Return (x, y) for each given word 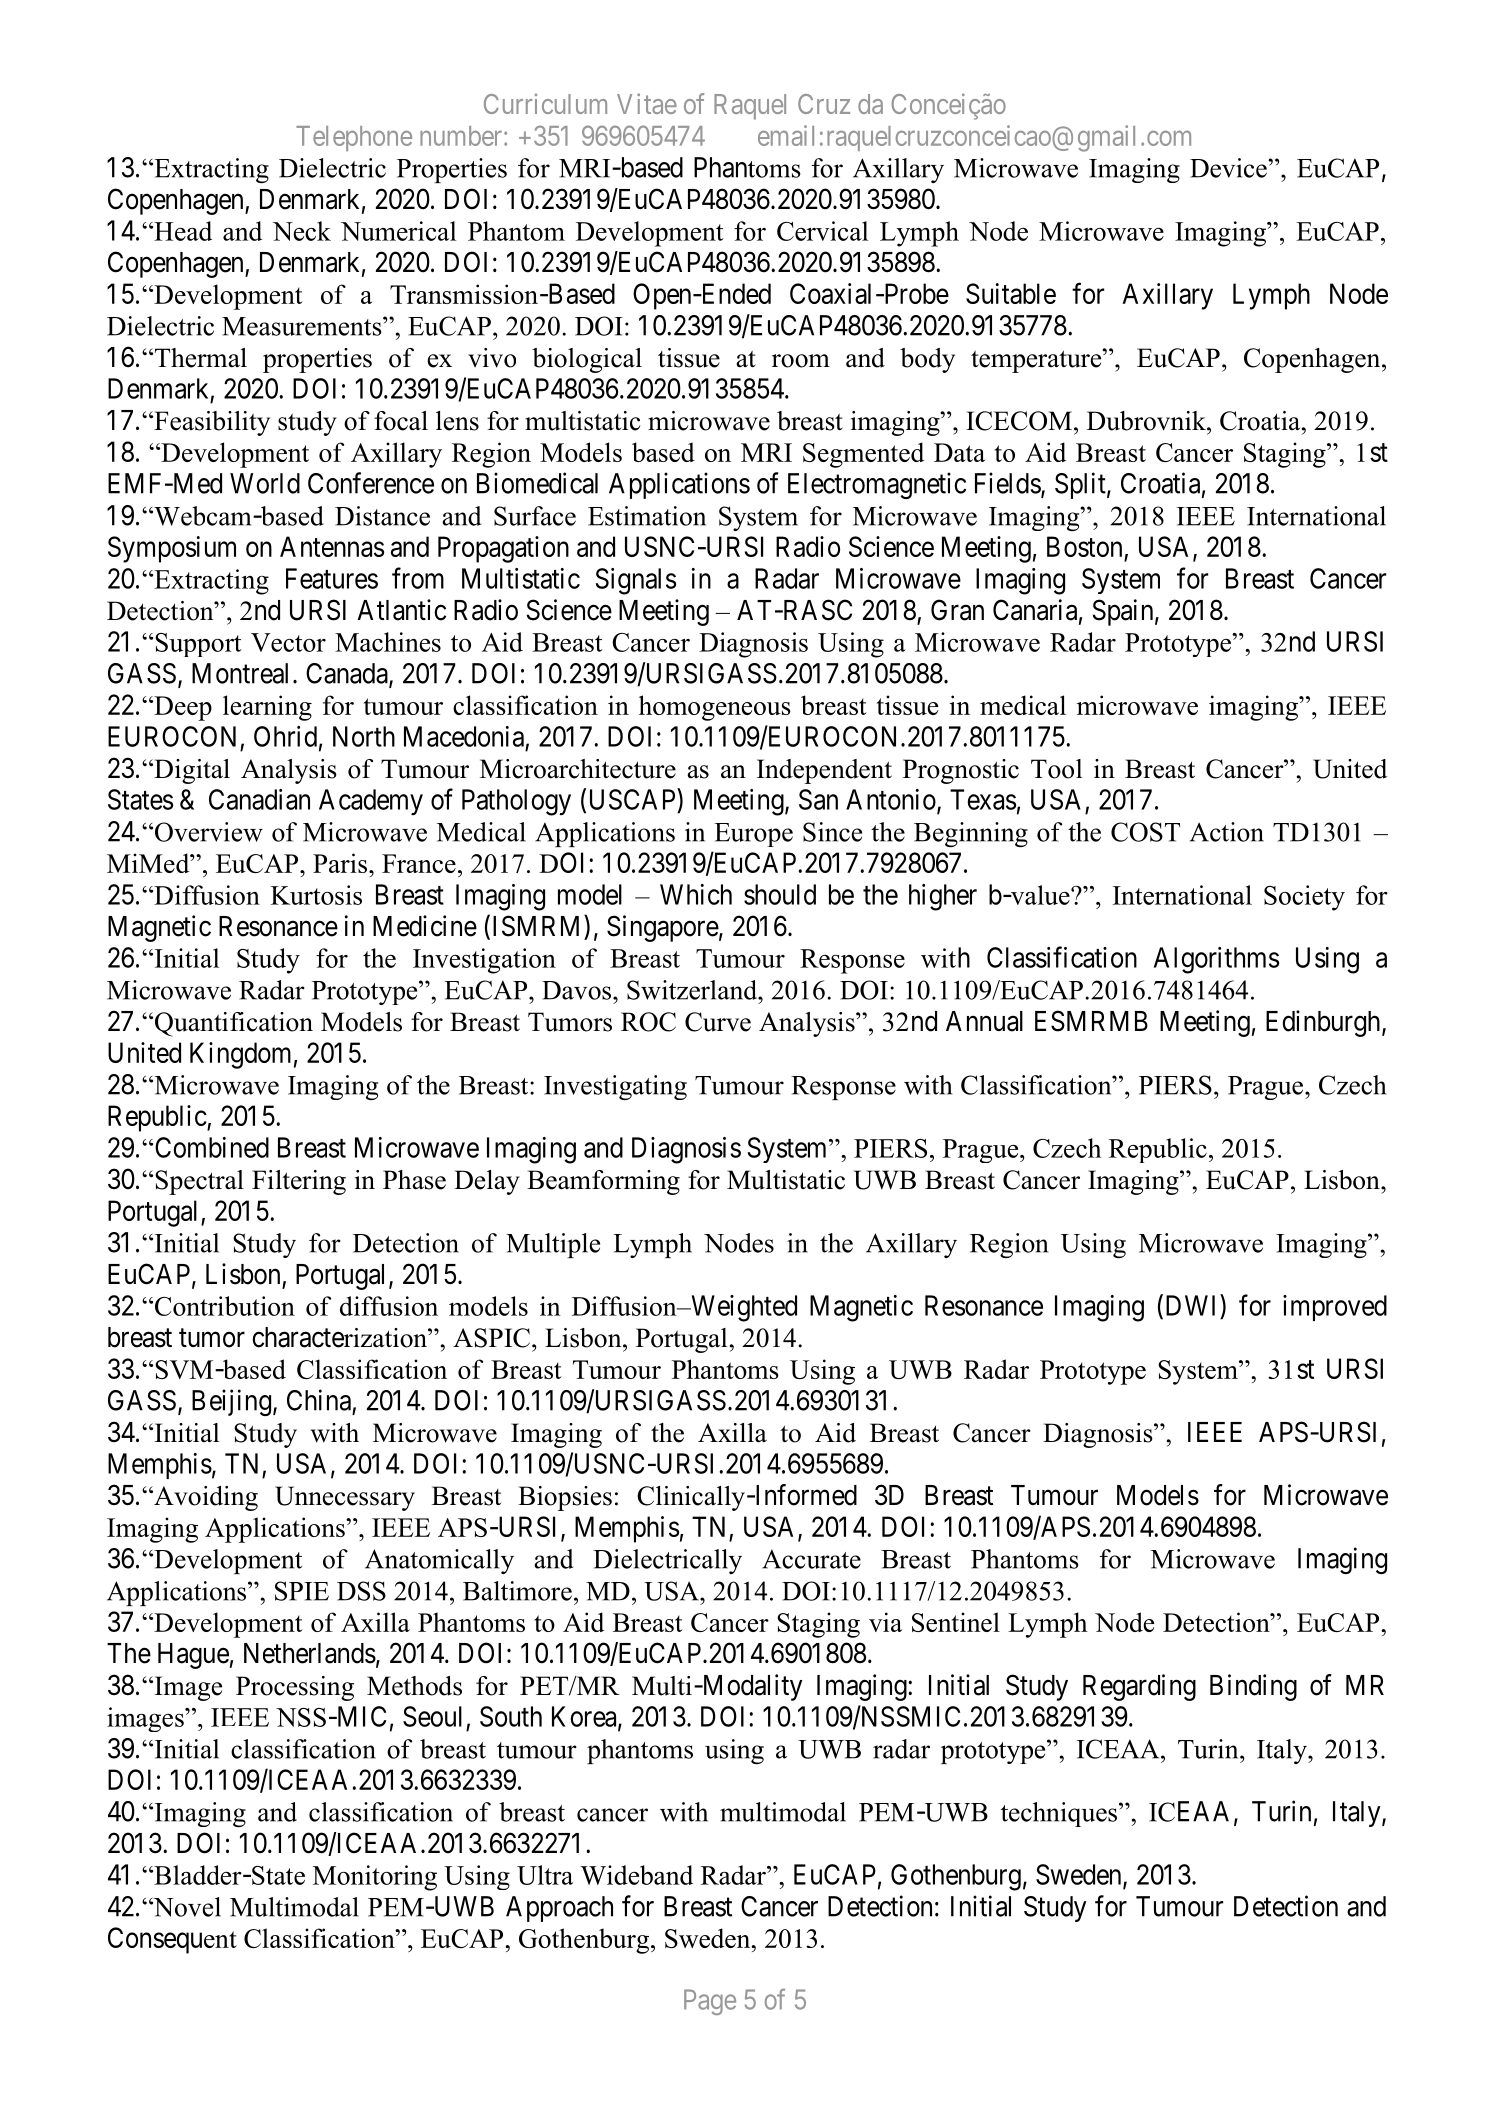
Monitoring (375, 1878)
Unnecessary (345, 1498)
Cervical (822, 231)
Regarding (1139, 1687)
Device (1229, 168)
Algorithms (1216, 960)
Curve (718, 1022)
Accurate (811, 1559)
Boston (1084, 546)
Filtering (299, 1182)
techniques (1059, 1814)
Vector (288, 642)
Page (710, 2002)
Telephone (354, 138)
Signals (635, 581)
